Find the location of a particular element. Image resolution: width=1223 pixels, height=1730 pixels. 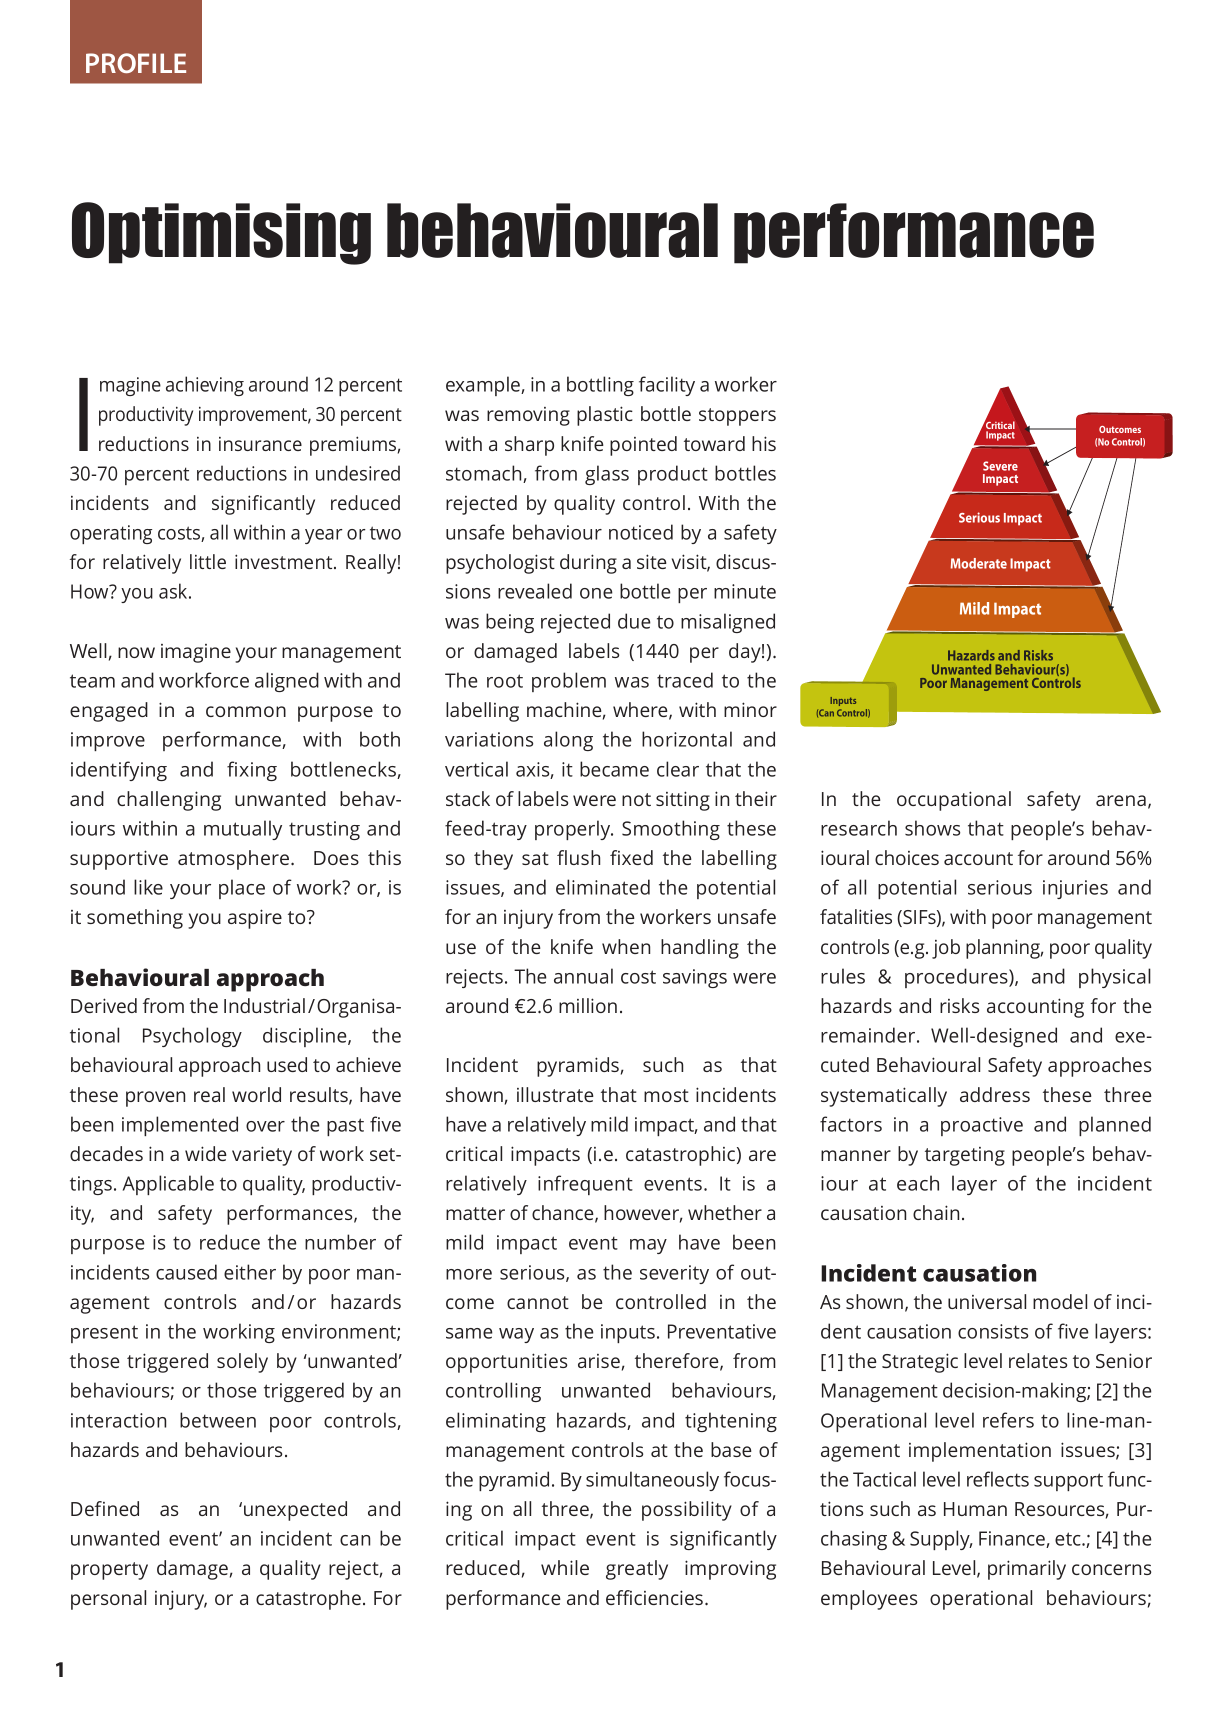

infrequent is located at coordinates (585, 1185).
